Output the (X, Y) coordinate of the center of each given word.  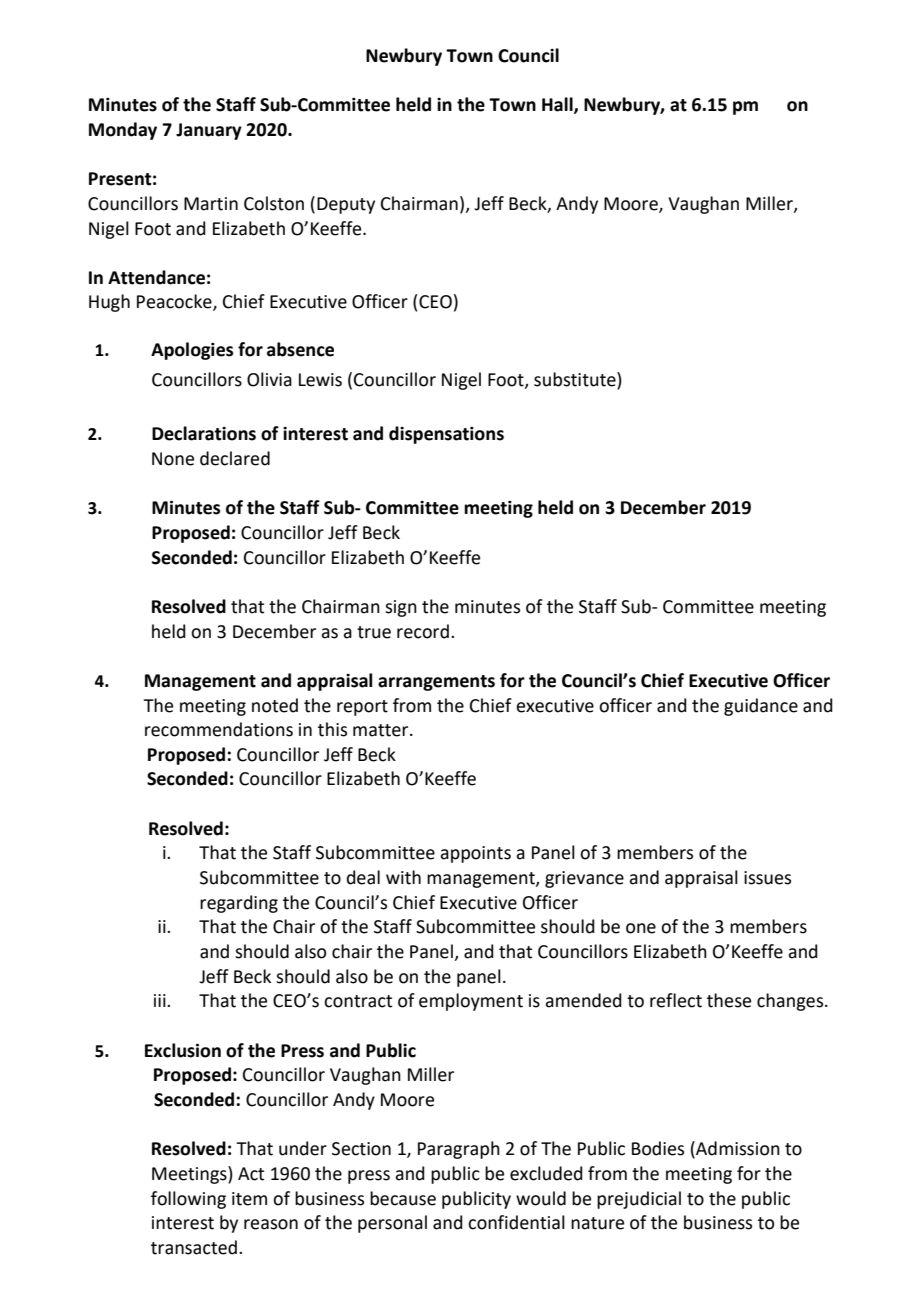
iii (161, 1000)
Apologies (192, 351)
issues (767, 878)
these (729, 1000)
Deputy (346, 205)
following (188, 1200)
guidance (761, 707)
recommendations (219, 729)
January (209, 131)
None (173, 459)
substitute (576, 380)
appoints (475, 854)
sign (401, 608)
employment (471, 1002)
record (423, 631)
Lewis (320, 380)
